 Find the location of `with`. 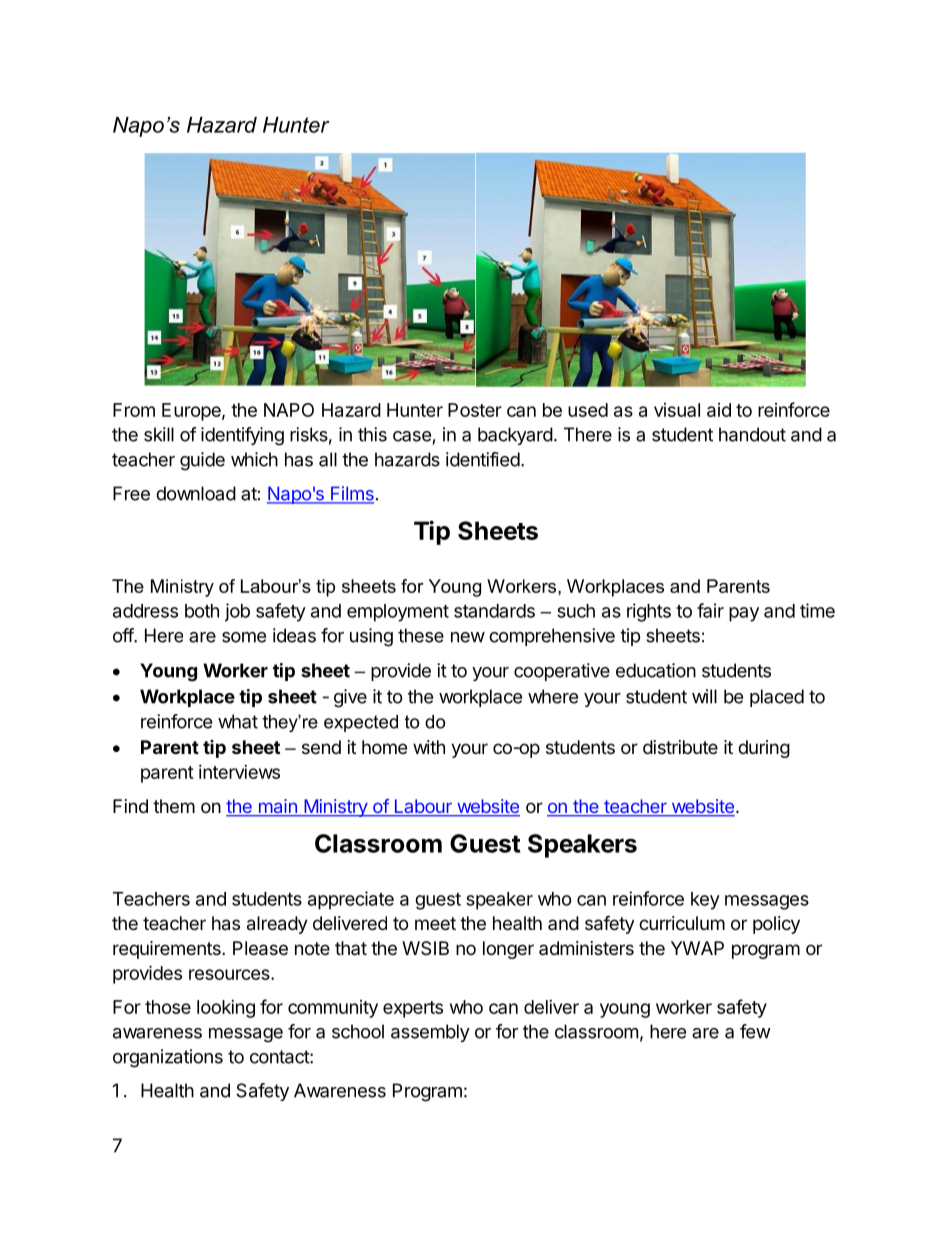

with is located at coordinates (429, 747).
